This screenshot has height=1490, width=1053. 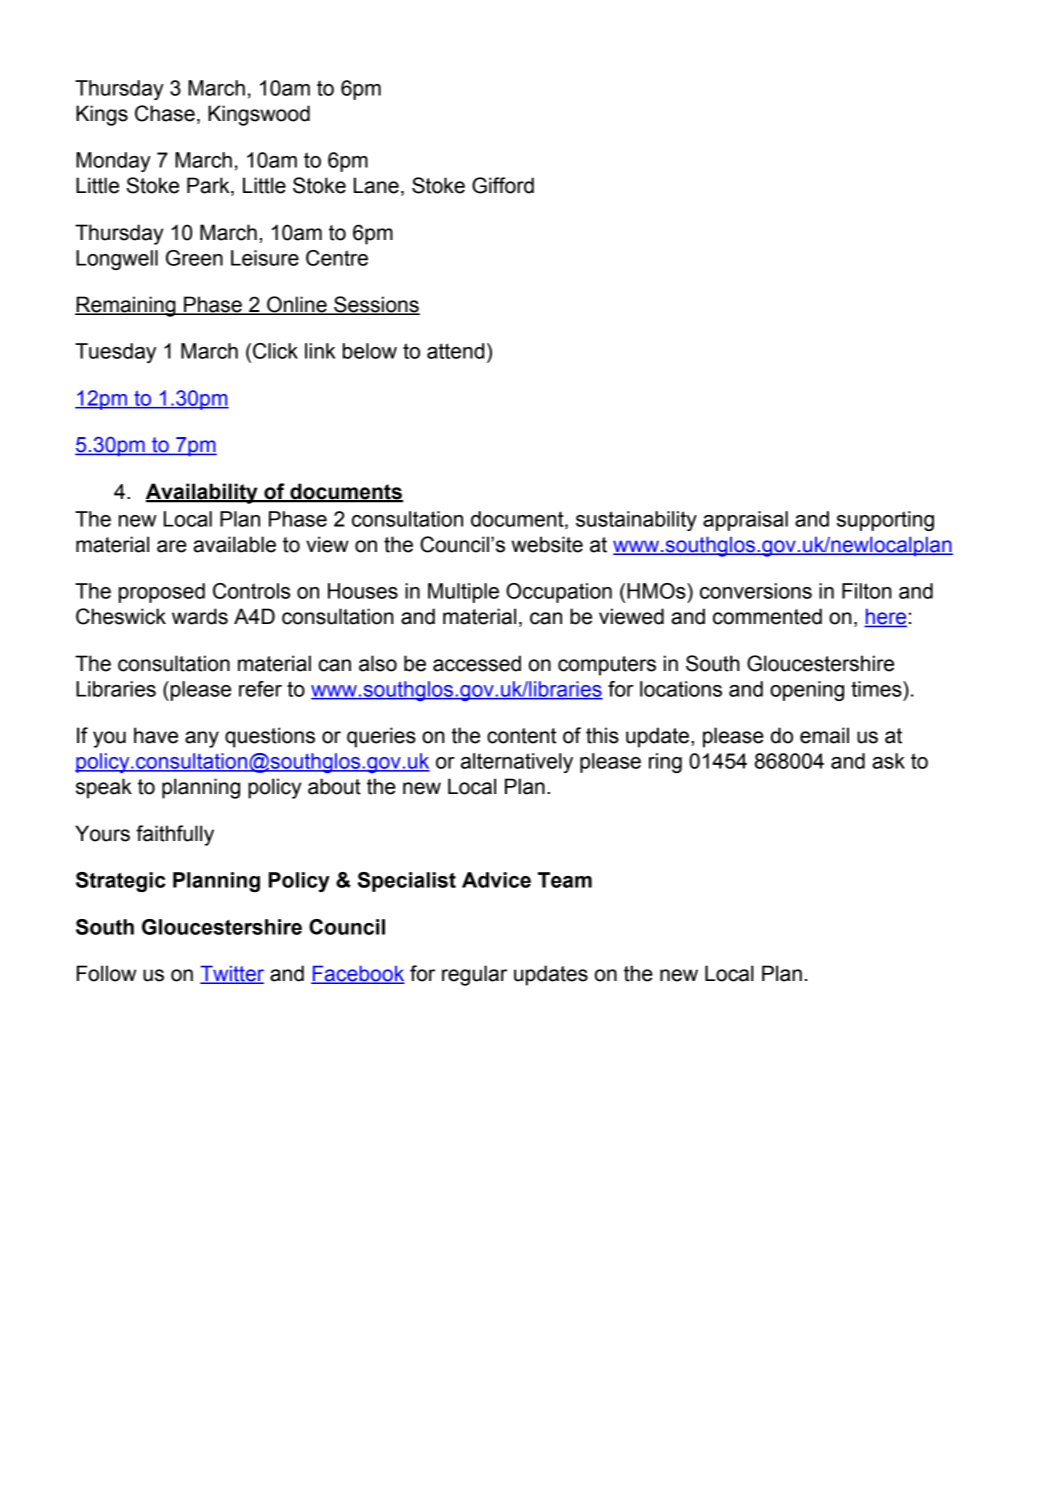 I want to click on Gifford, so click(x=503, y=185).
